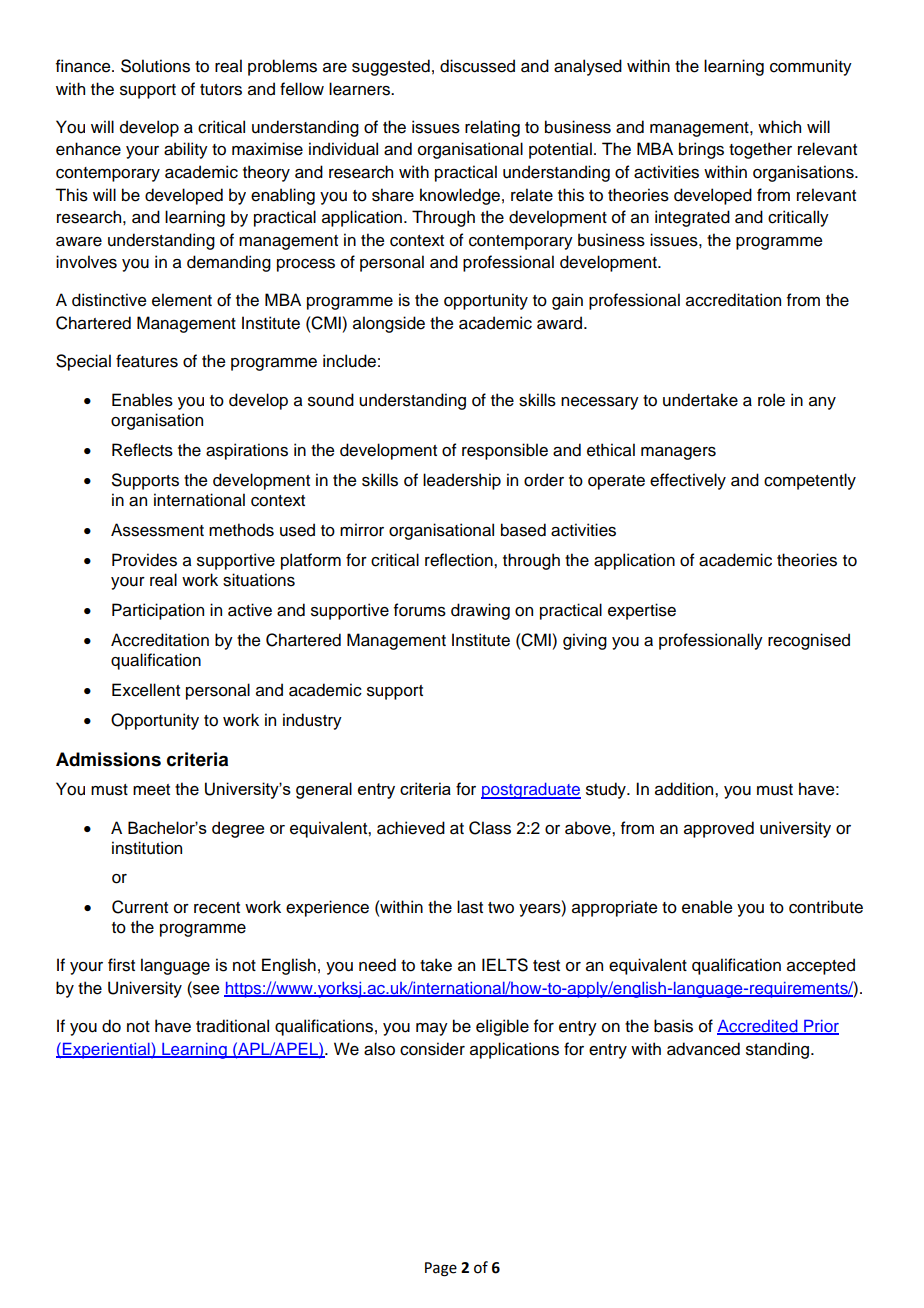 The image size is (924, 1308). Describe the element at coordinates (441, 1269) in the screenshot. I see `Page` at that location.
